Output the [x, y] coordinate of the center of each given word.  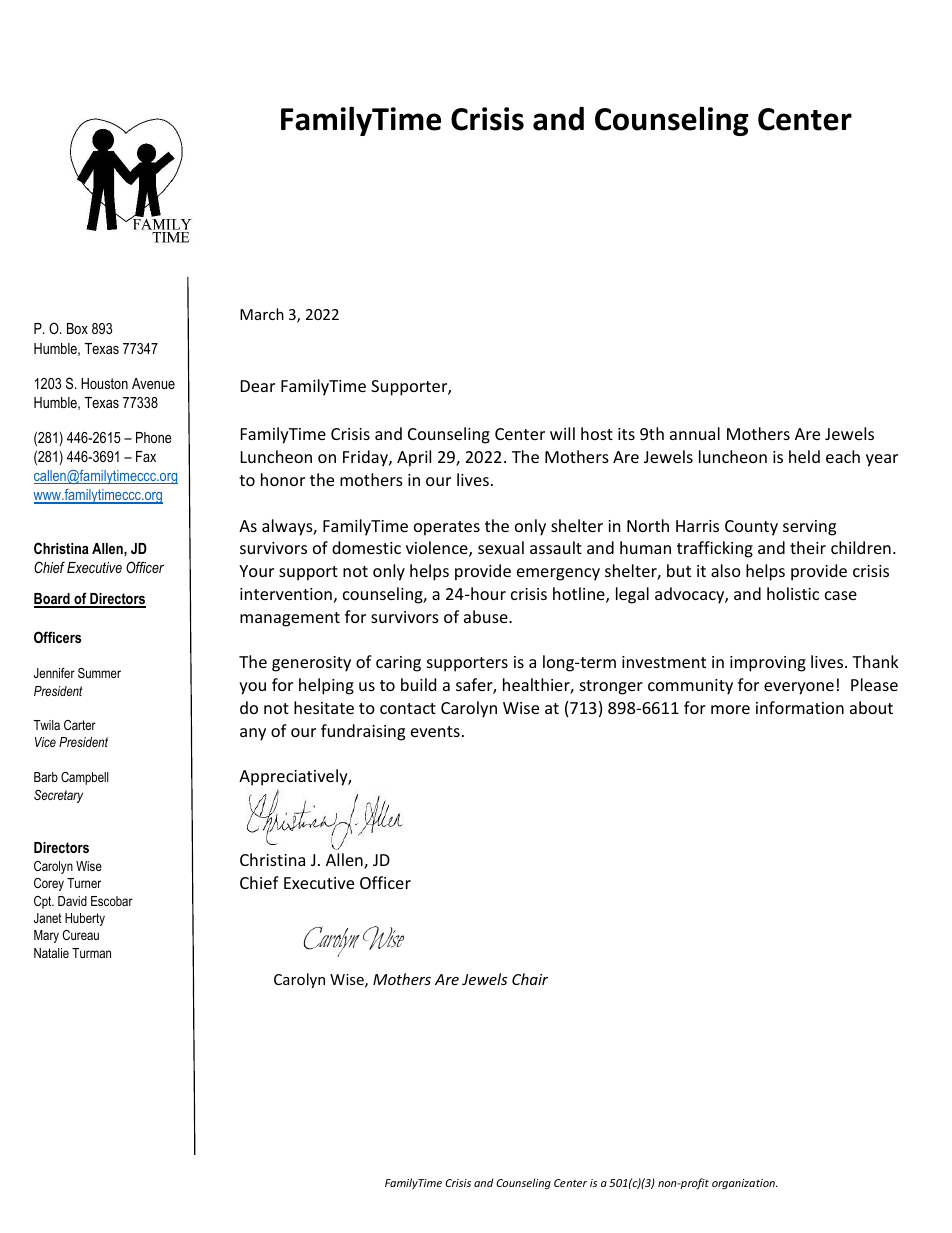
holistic [793, 593]
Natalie [51, 953]
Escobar [112, 901]
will [562, 433]
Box [77, 328]
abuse [487, 616]
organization [744, 1184]
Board [53, 600]
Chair [530, 979]
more [730, 709]
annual [695, 433]
